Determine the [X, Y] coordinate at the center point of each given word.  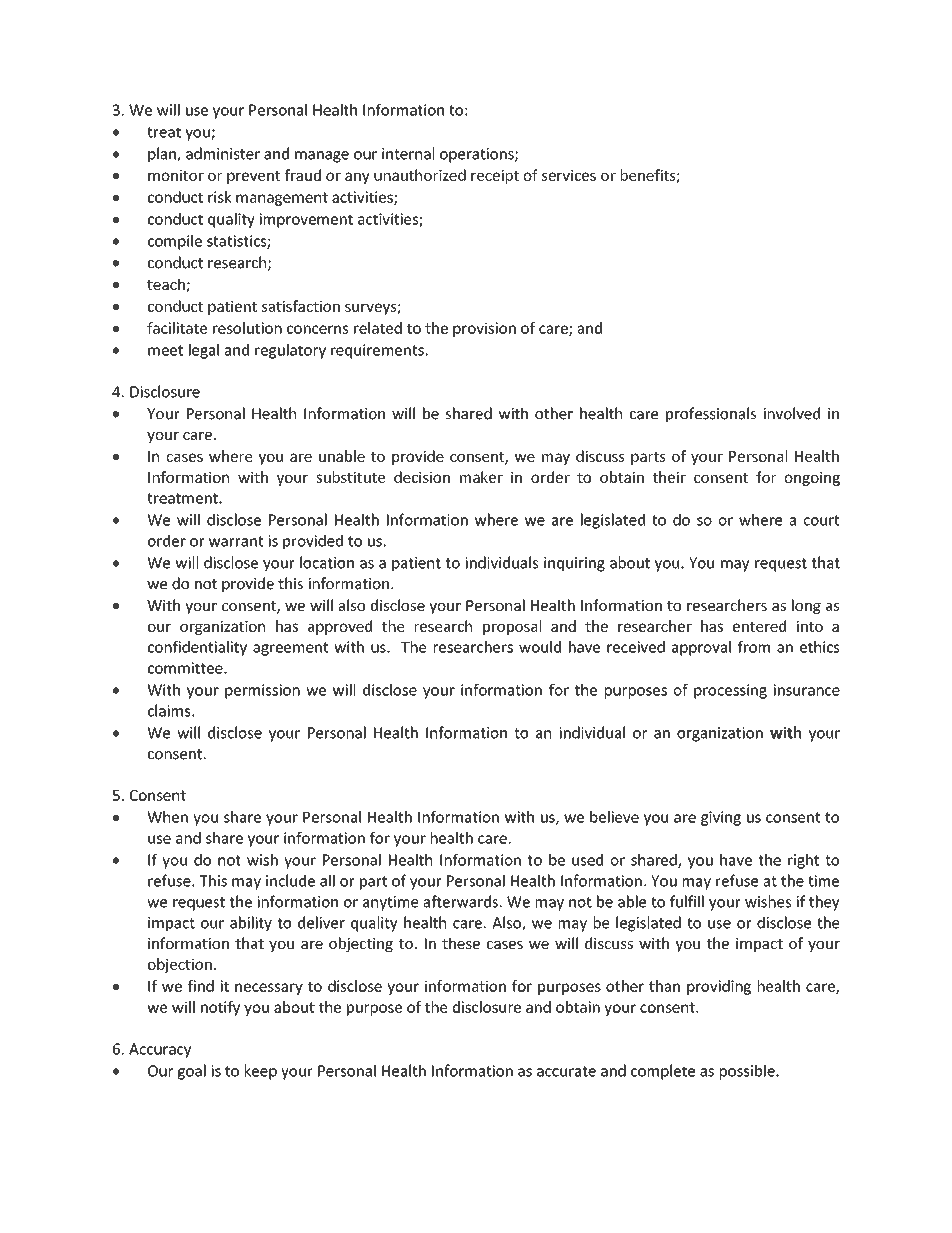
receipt [495, 176]
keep [261, 1072]
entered [759, 626]
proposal [512, 627]
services [569, 175]
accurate [566, 1071]
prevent [253, 177]
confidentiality [197, 648]
